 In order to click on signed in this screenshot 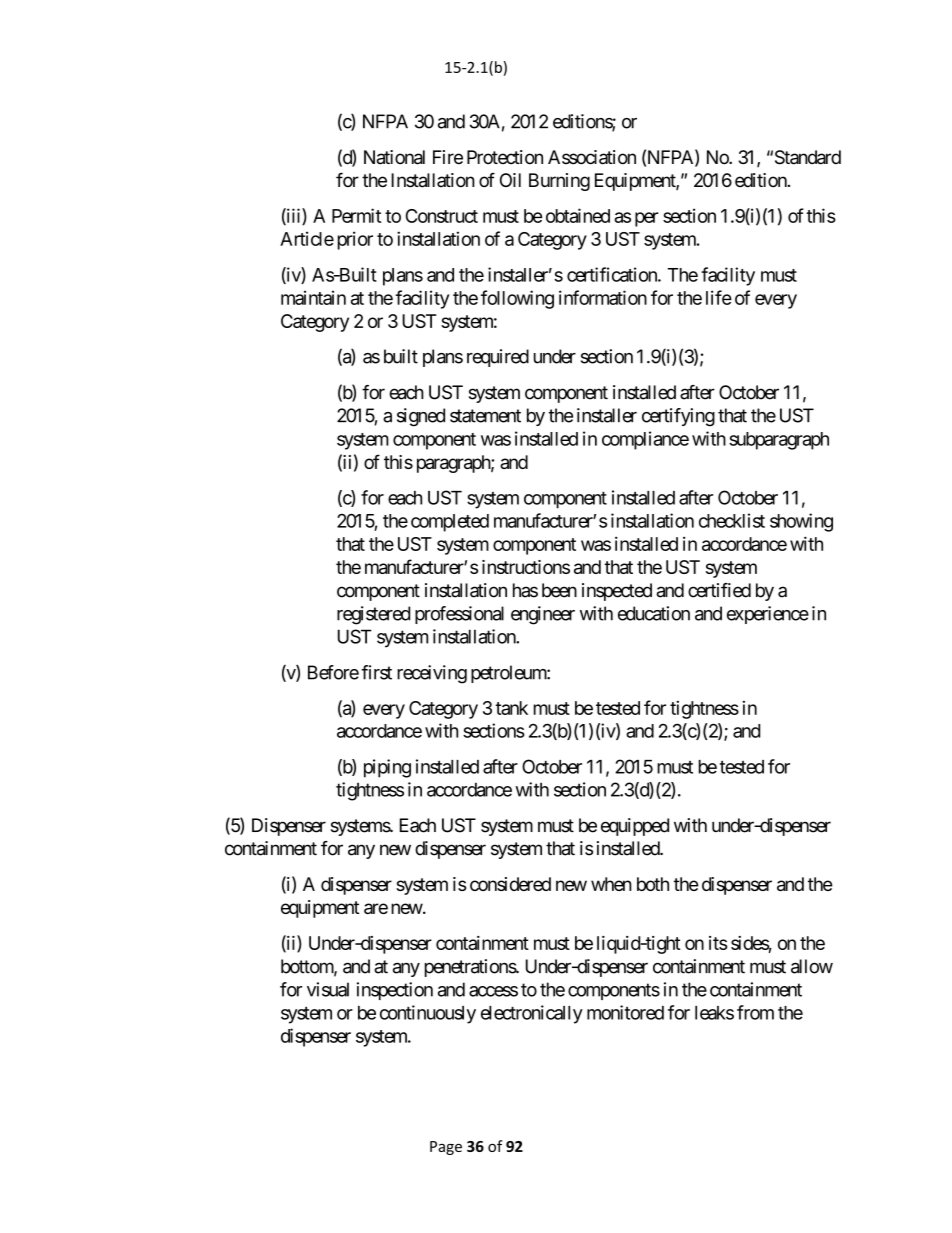, I will do `click(421, 417)`.
